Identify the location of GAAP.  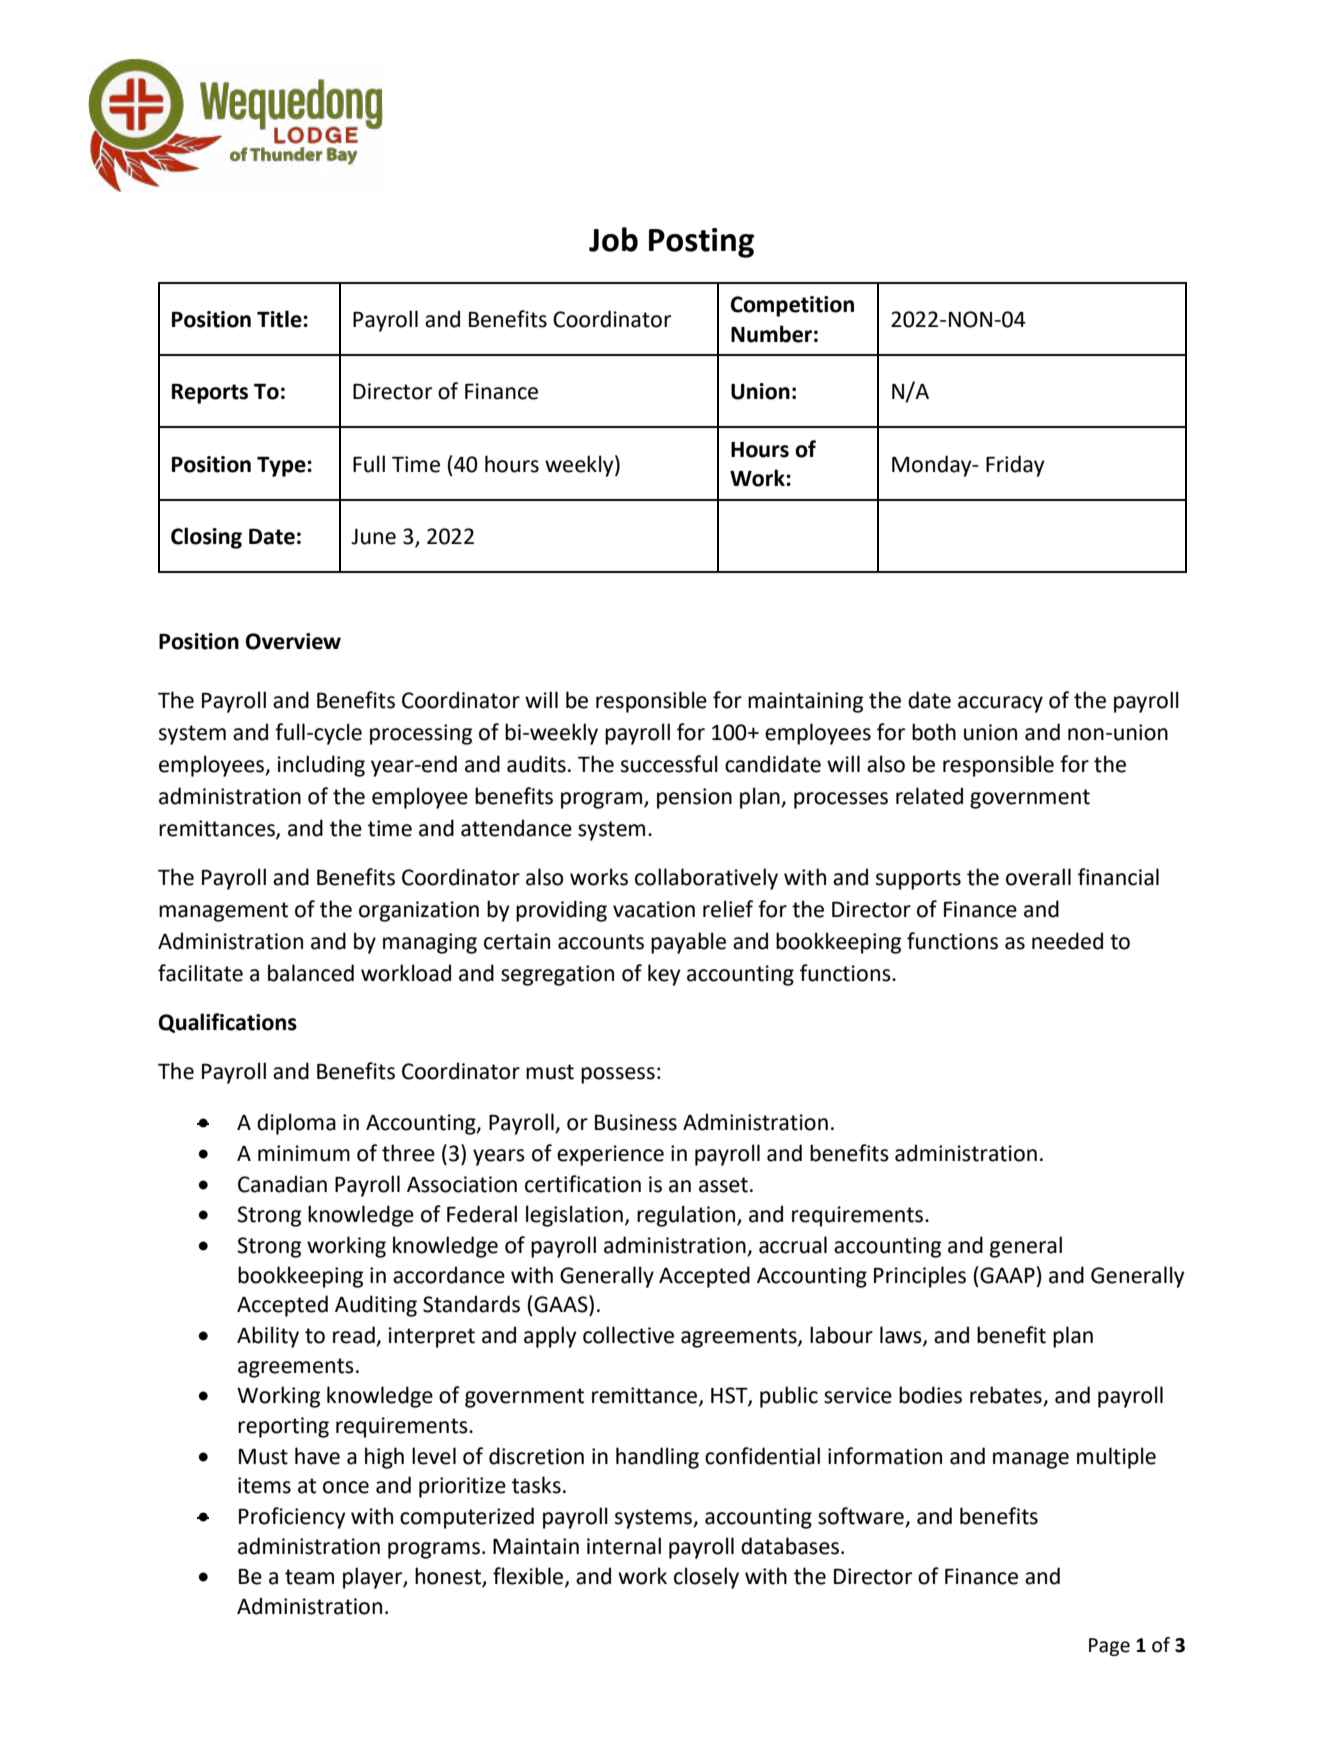
(1007, 1275).
